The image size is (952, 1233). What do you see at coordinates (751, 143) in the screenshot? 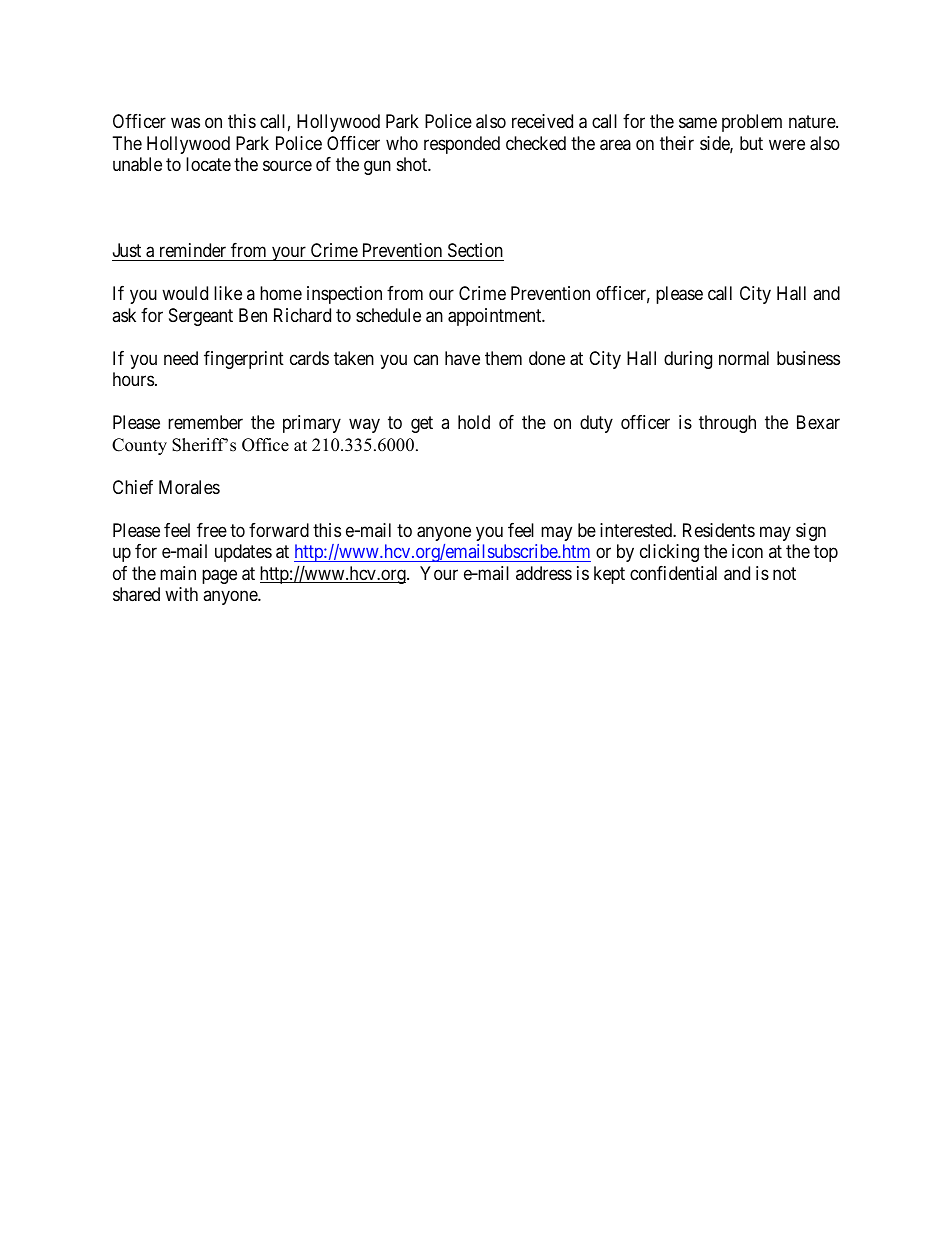
I see `but` at bounding box center [751, 143].
